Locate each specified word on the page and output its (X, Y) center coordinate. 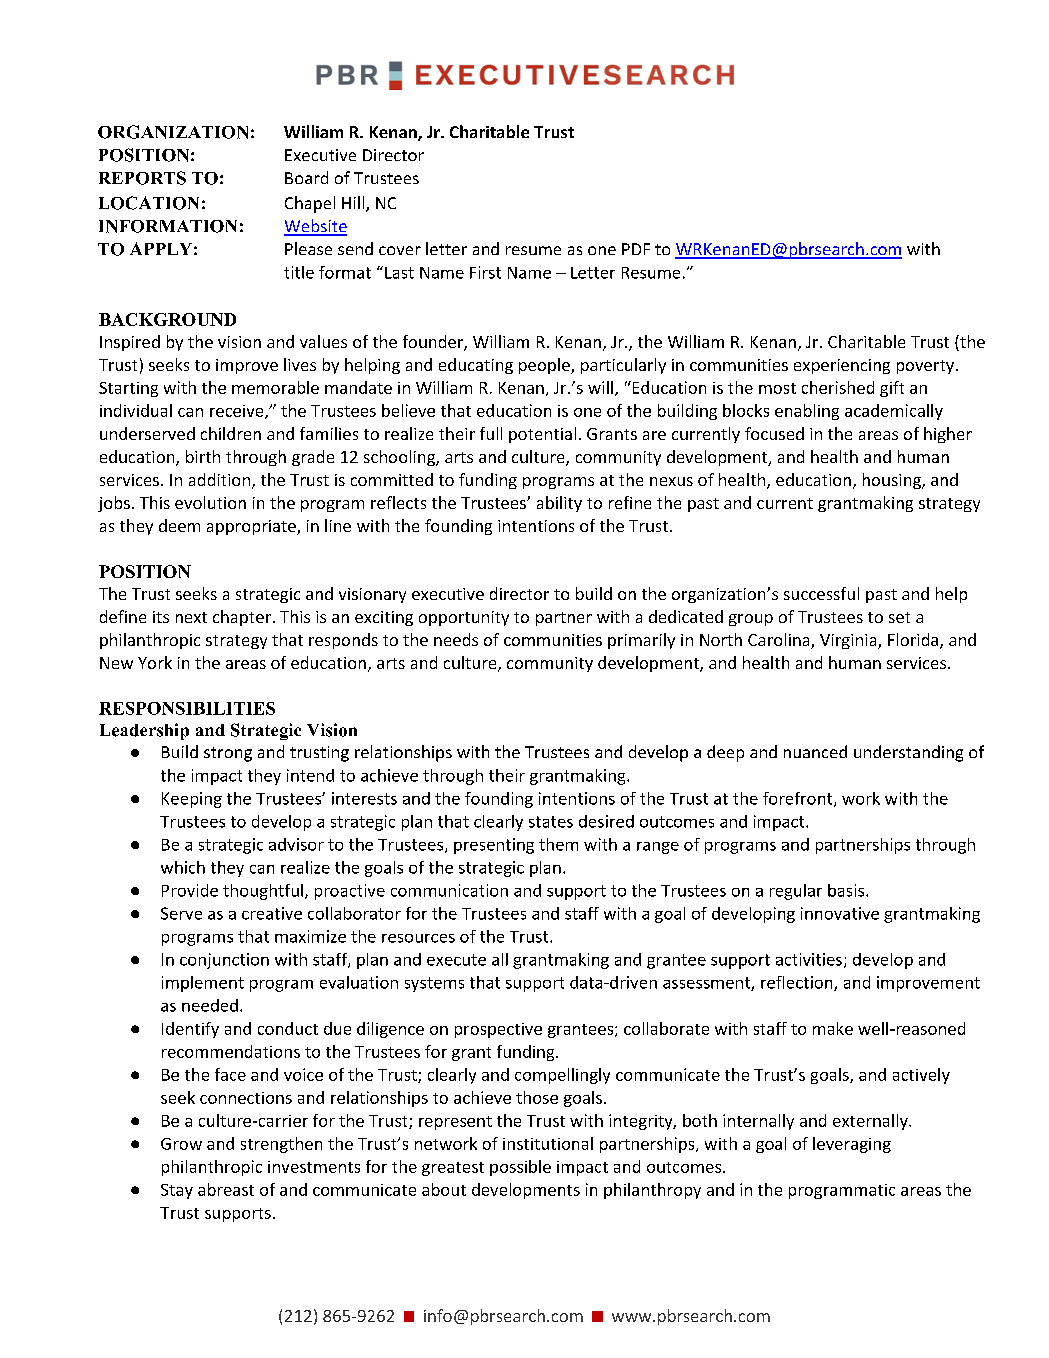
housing (893, 481)
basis (847, 890)
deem (179, 525)
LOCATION (149, 203)
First (485, 272)
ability (559, 504)
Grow (181, 1144)
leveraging (852, 1145)
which (183, 867)
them (558, 844)
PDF (636, 249)
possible (520, 1168)
